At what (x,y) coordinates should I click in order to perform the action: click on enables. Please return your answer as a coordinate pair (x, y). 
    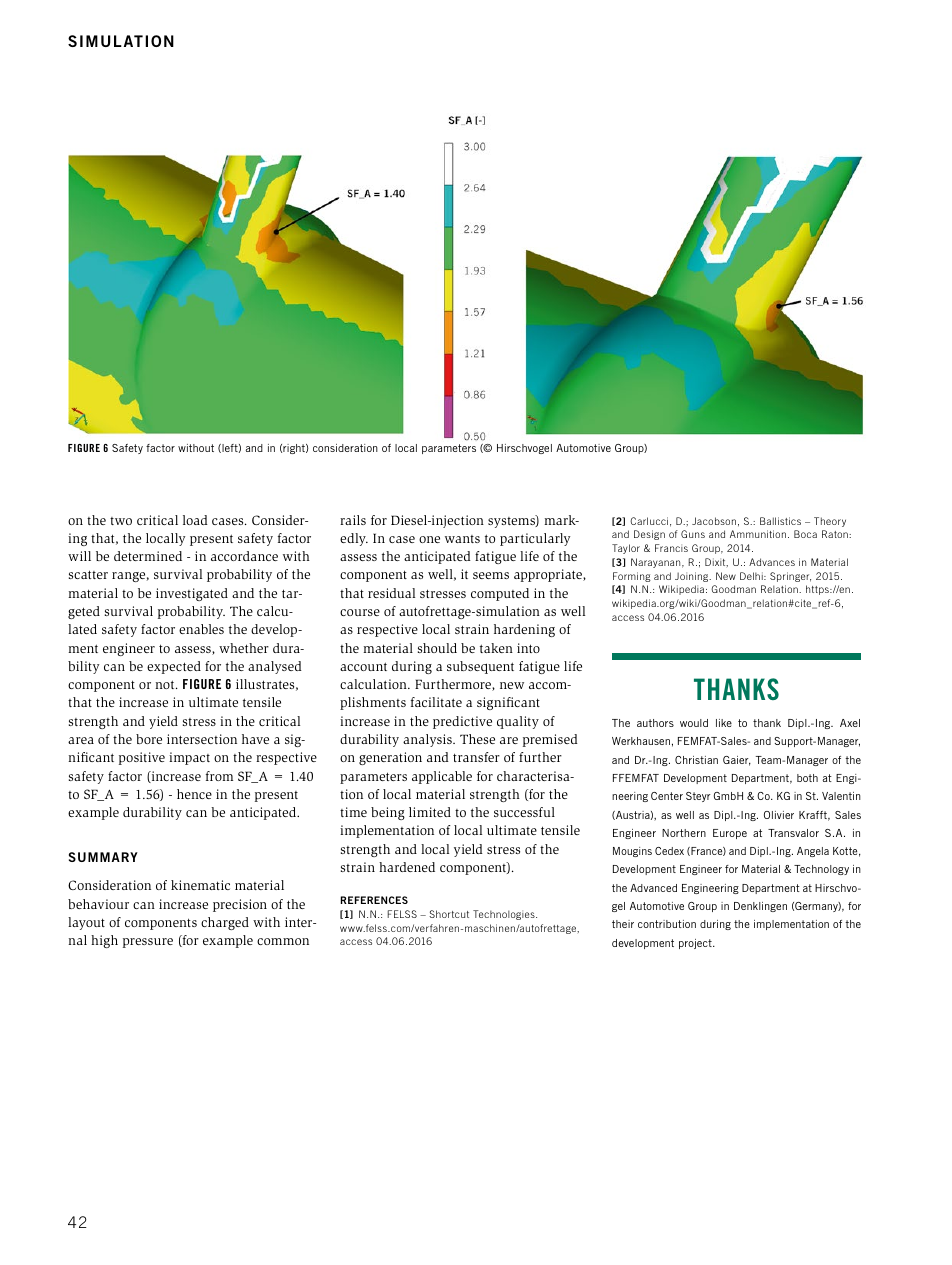
    Looking at the image, I should click on (201, 629).
